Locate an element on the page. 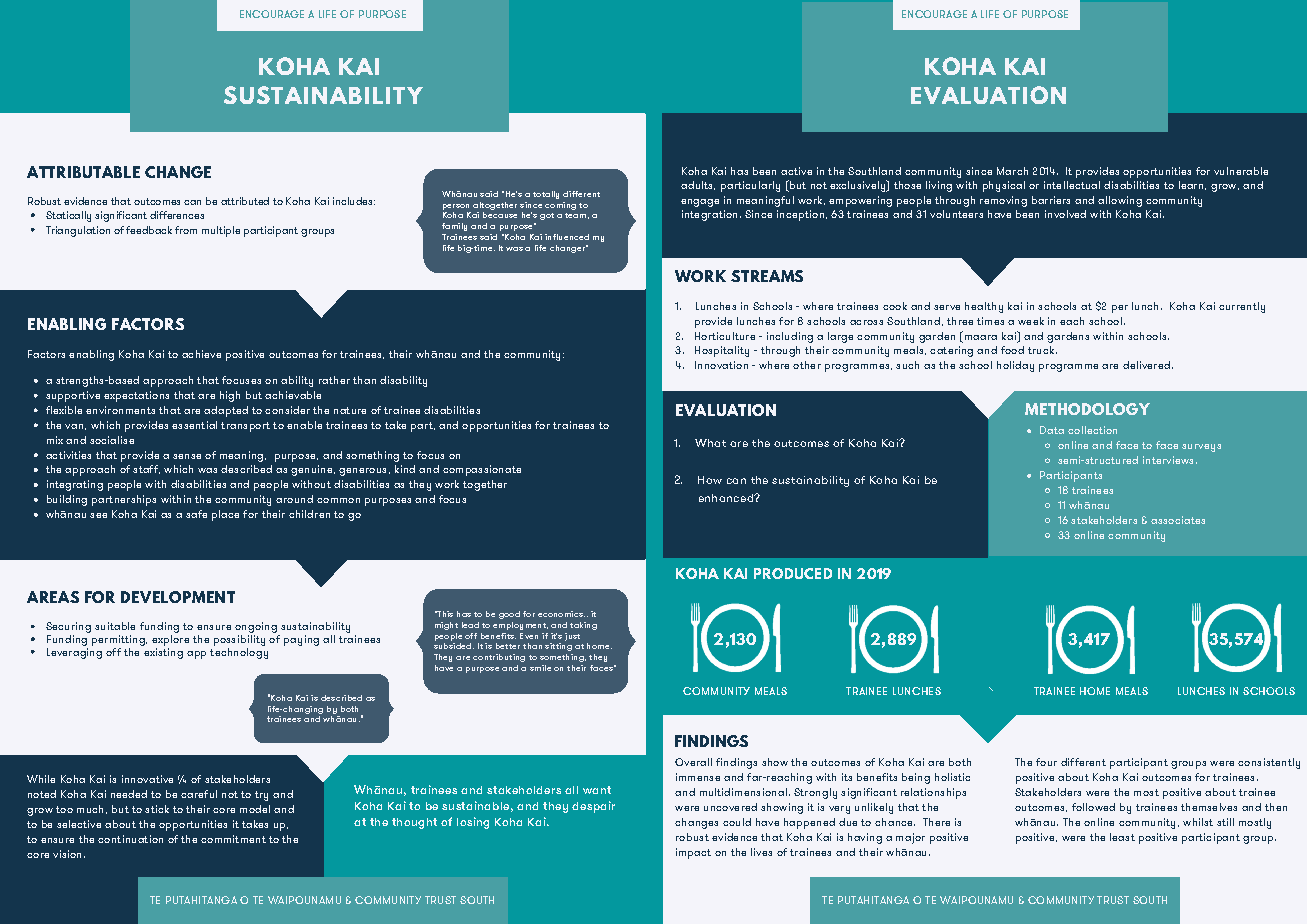  least is located at coordinates (1122, 837).
